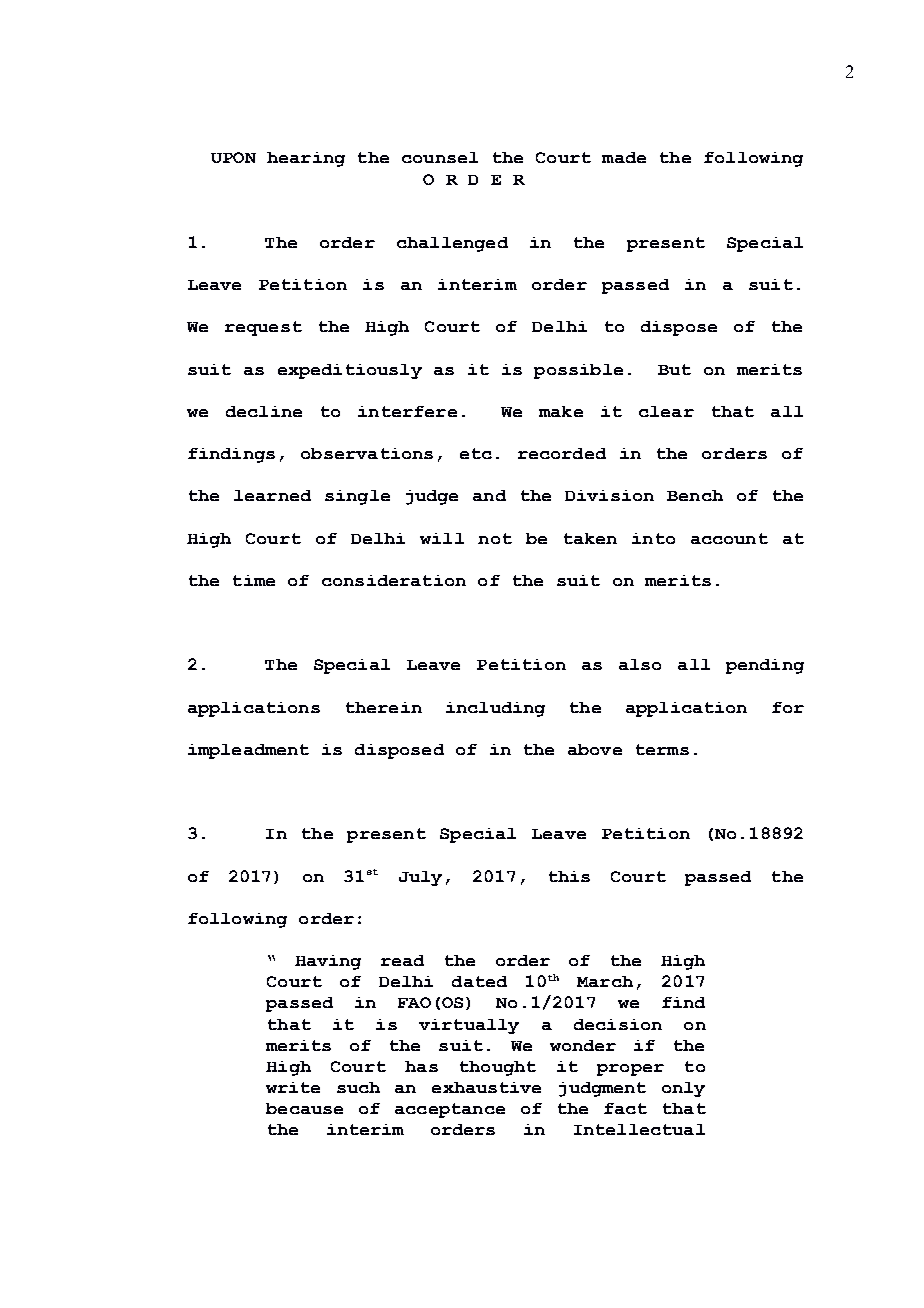  What do you see at coordinates (440, 157) in the image?
I see `counsel` at bounding box center [440, 157].
